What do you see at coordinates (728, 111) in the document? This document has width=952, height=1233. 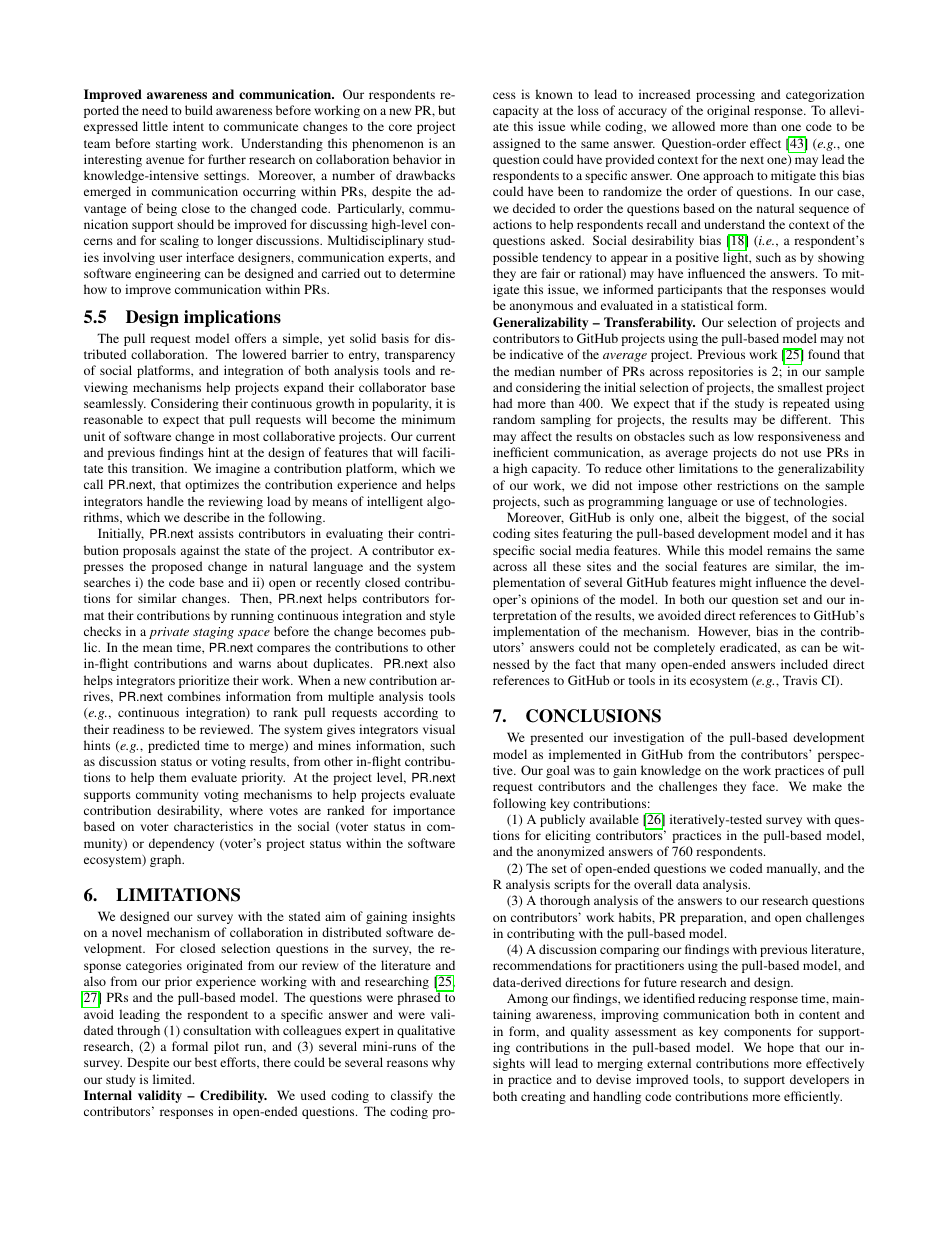 I see `original` at bounding box center [728, 111].
